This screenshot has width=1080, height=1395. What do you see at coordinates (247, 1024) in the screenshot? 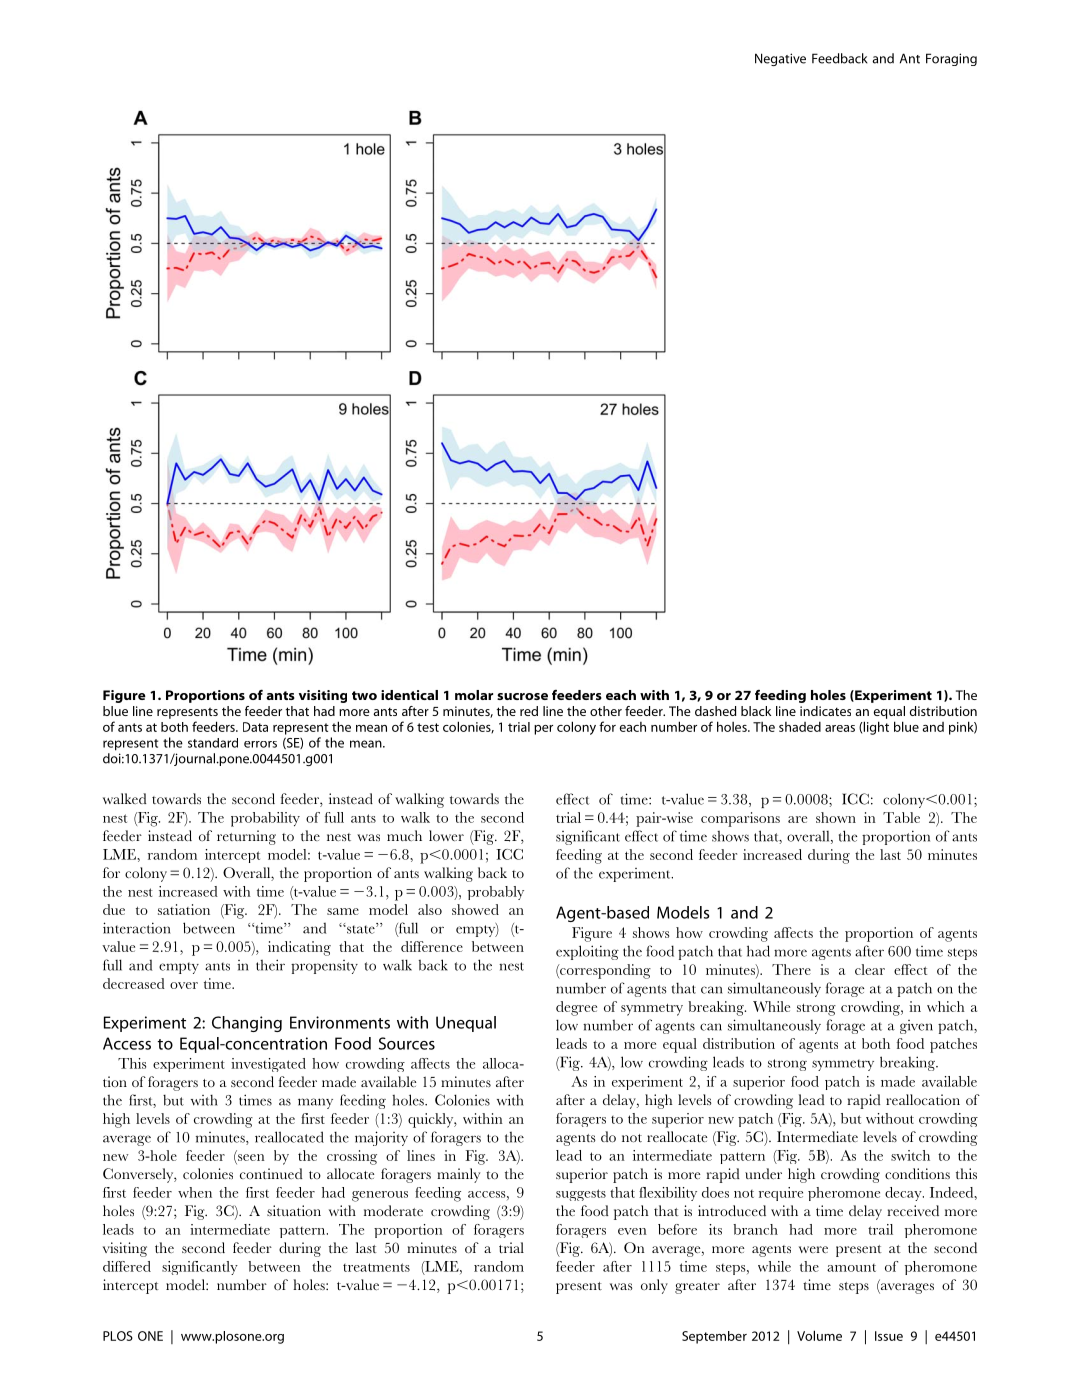
I see `Changing` at bounding box center [247, 1024].
